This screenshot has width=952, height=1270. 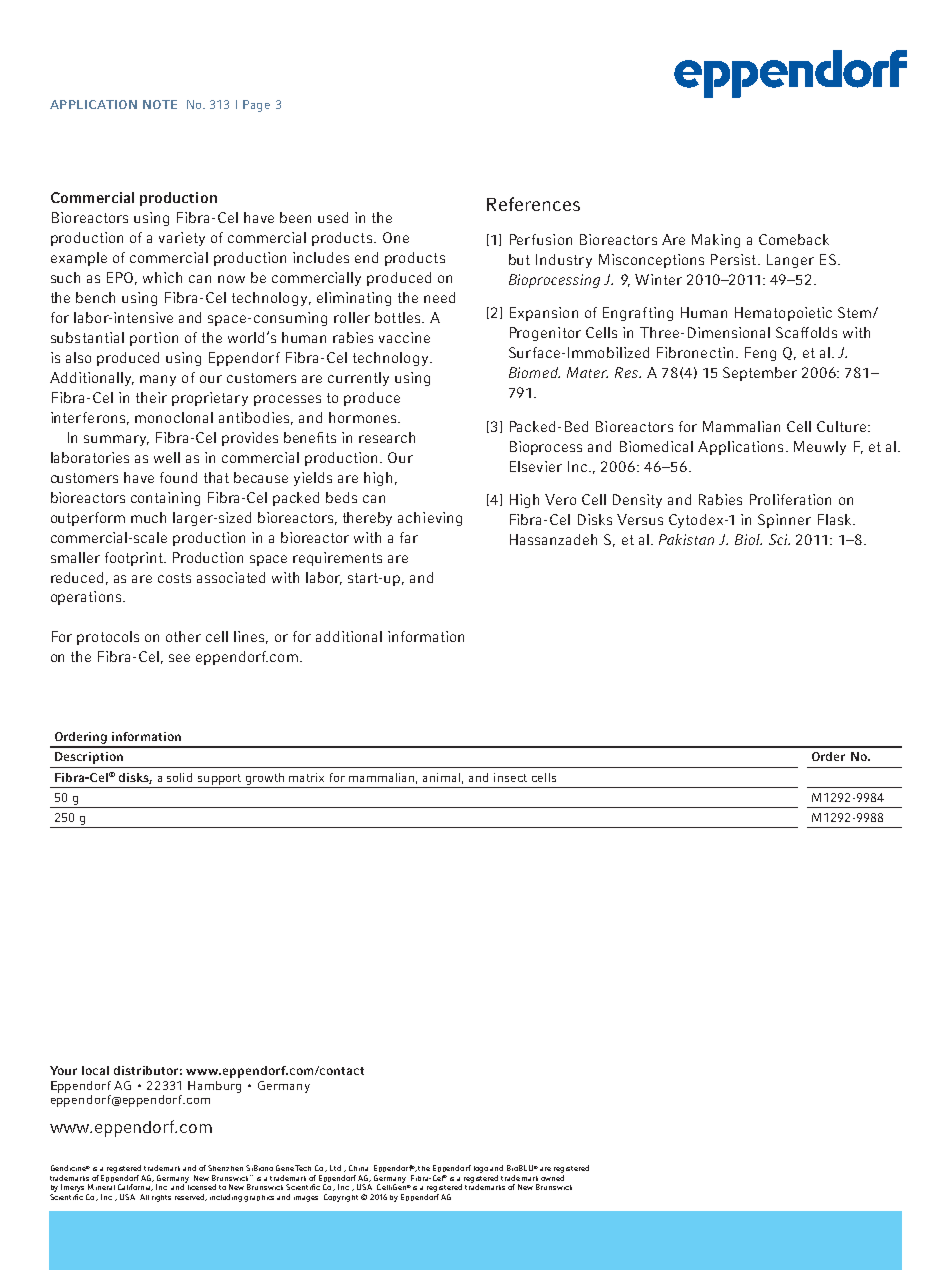 What do you see at coordinates (160, 104) in the screenshot?
I see `NOTE` at bounding box center [160, 104].
